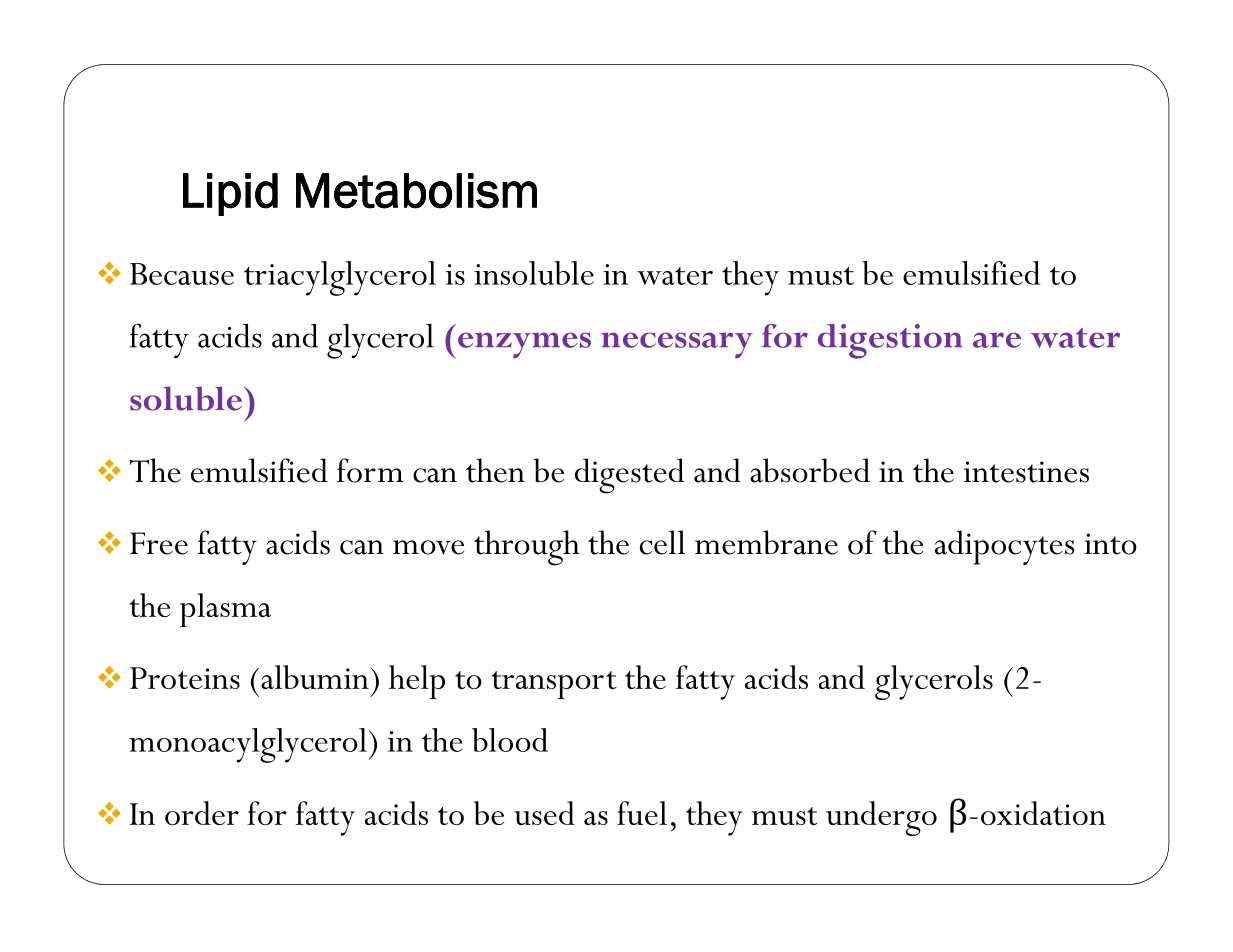  What do you see at coordinates (997, 340) in the screenshot?
I see `are` at bounding box center [997, 340].
